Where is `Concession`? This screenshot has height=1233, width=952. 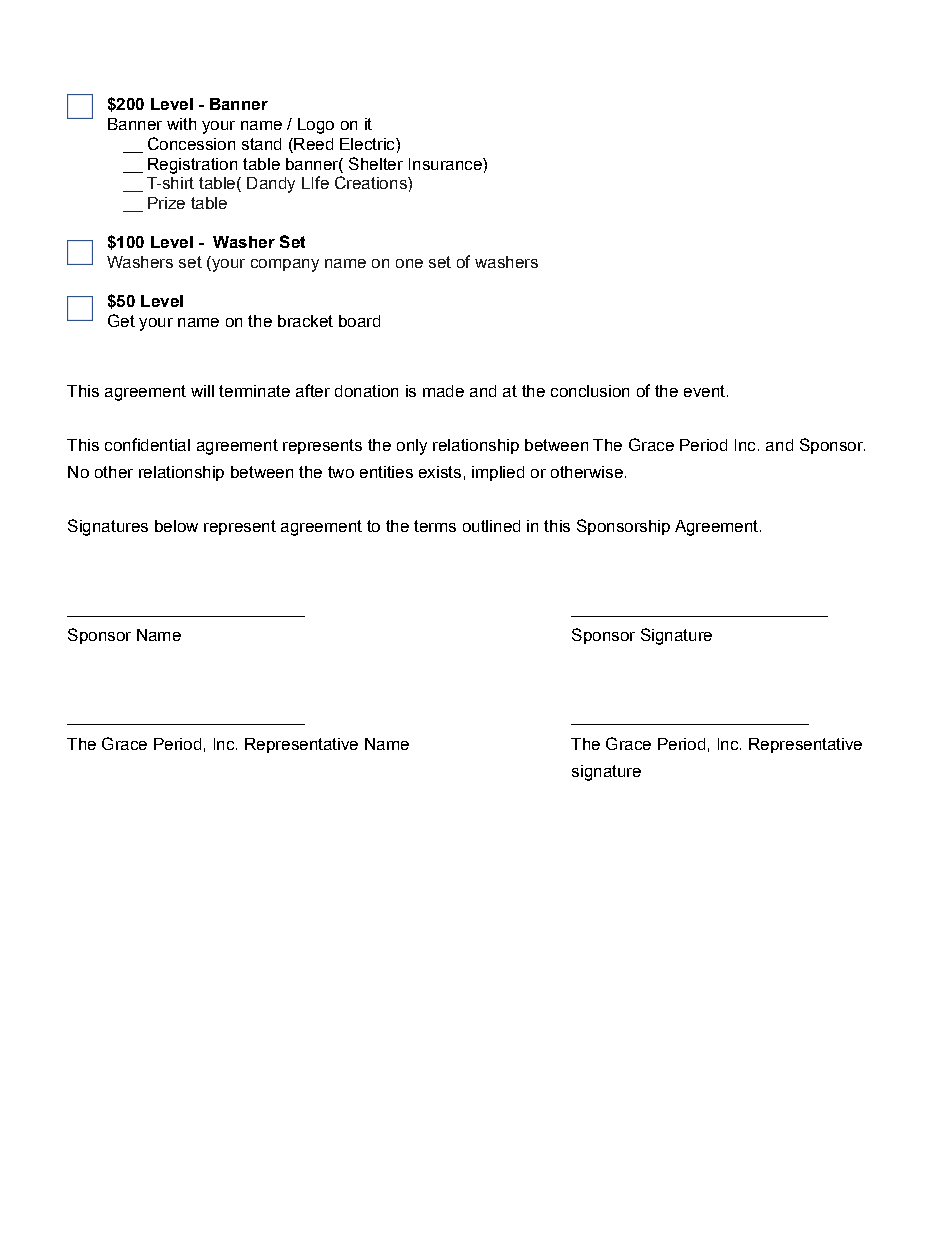 Concession is located at coordinates (191, 143).
